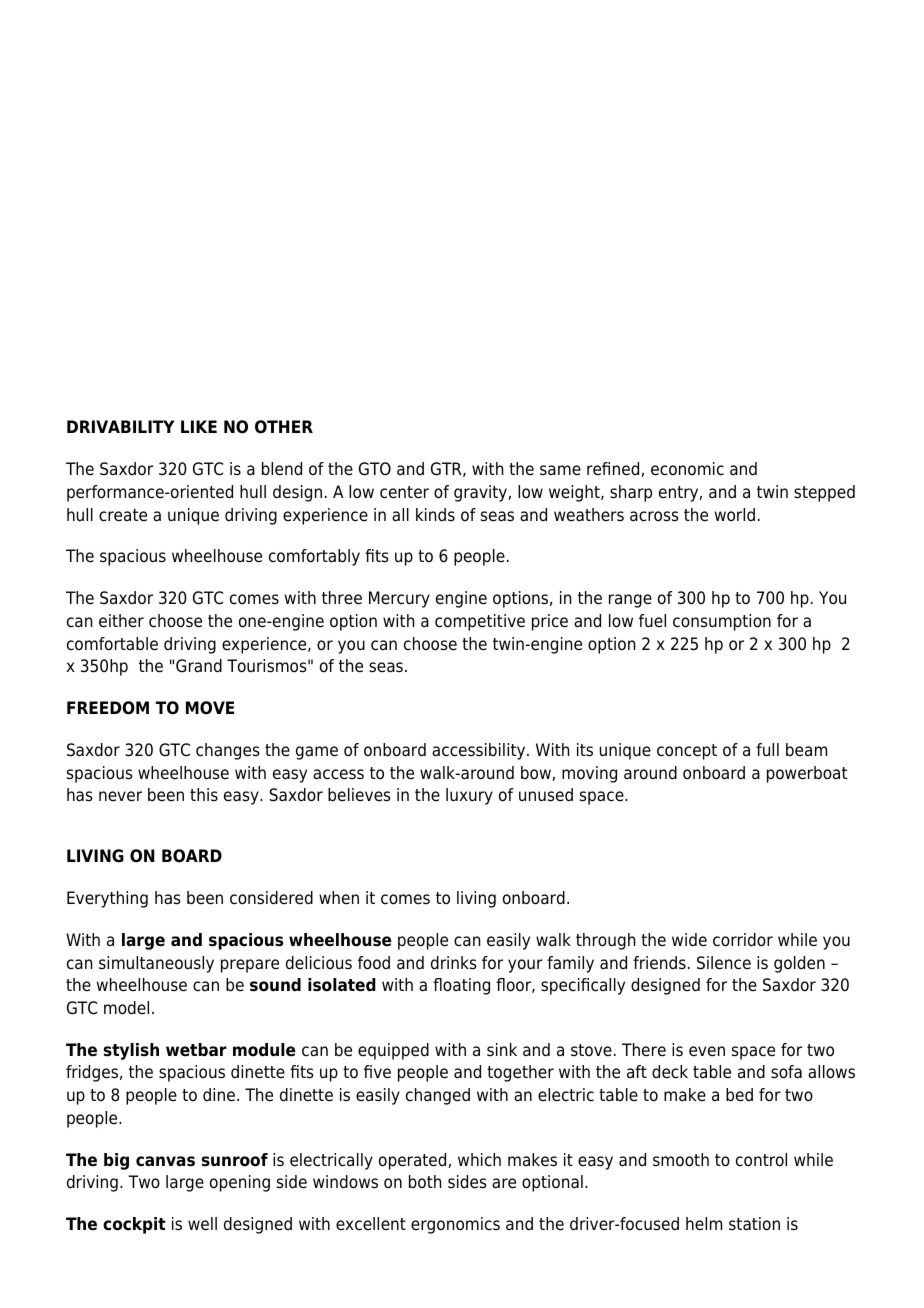 This document has width=924, height=1308. Describe the element at coordinates (722, 622) in the document. I see `consumption` at that location.
